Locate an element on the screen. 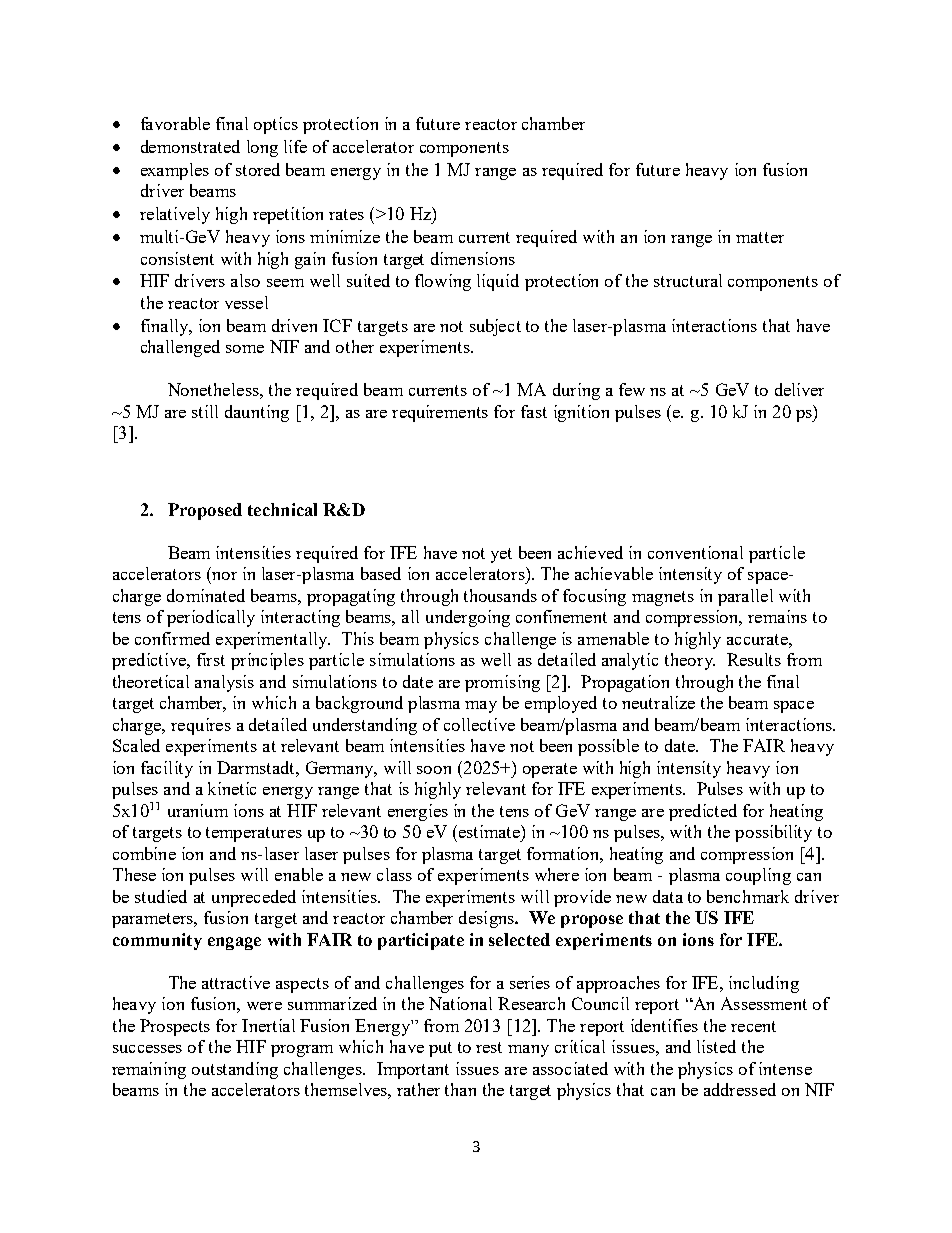 This screenshot has width=952, height=1233. uranium is located at coordinates (198, 810).
